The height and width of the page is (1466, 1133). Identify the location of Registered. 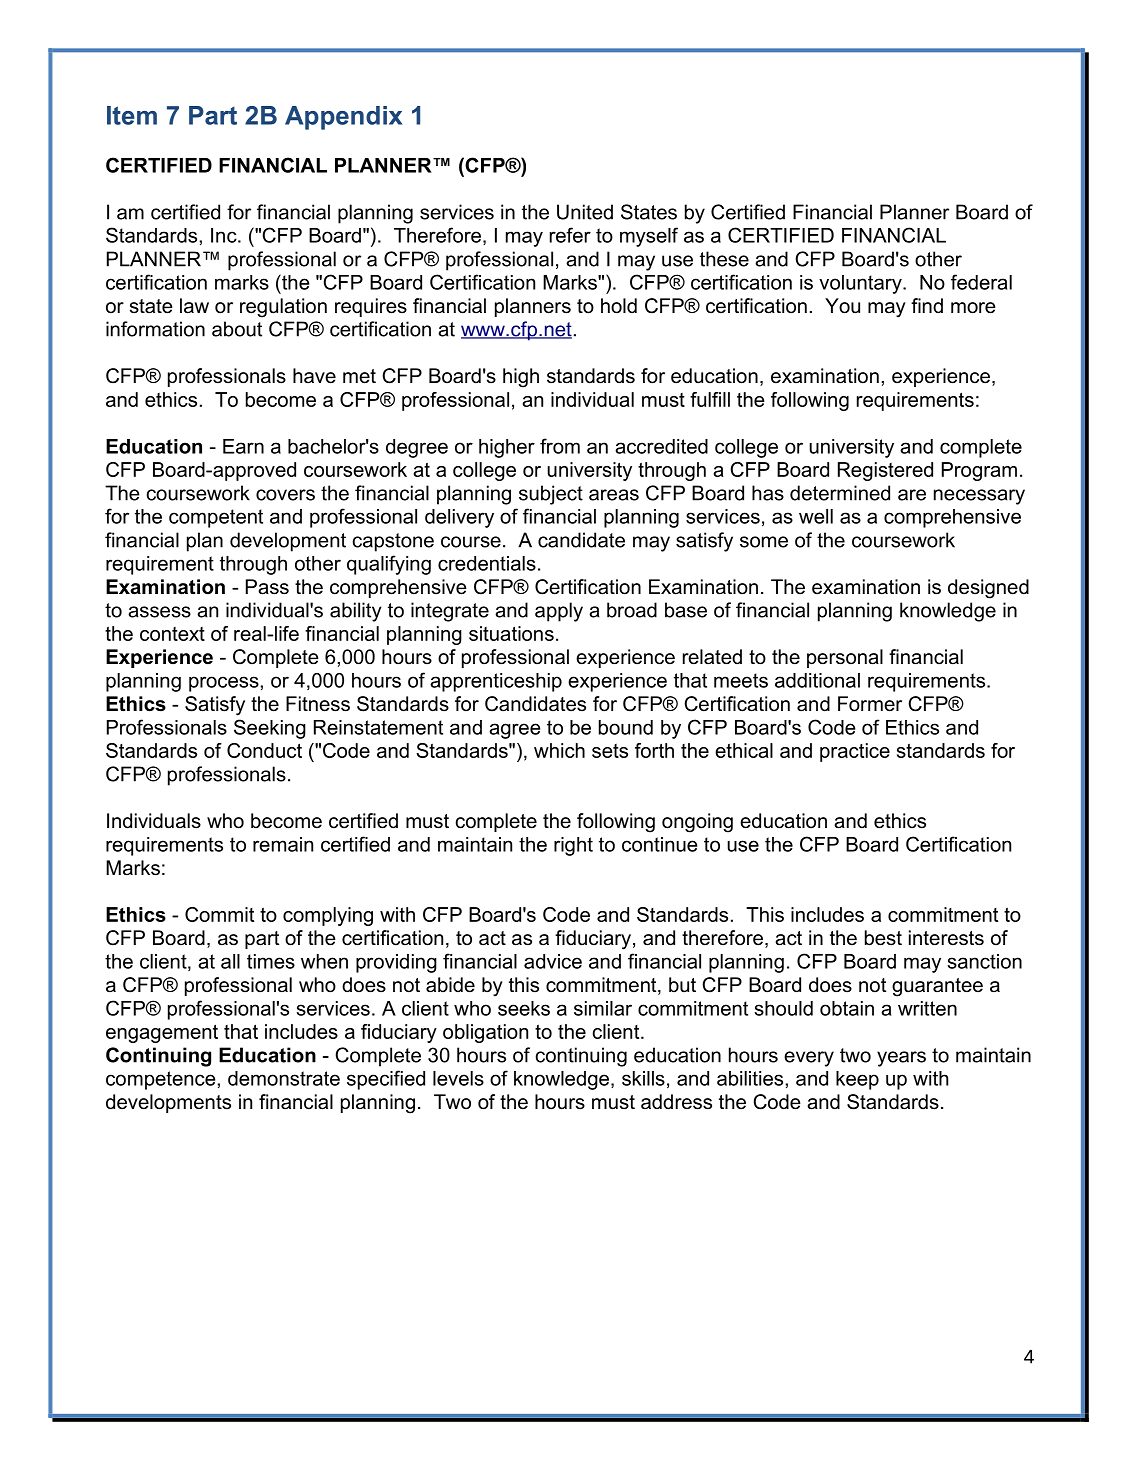
(885, 471).
